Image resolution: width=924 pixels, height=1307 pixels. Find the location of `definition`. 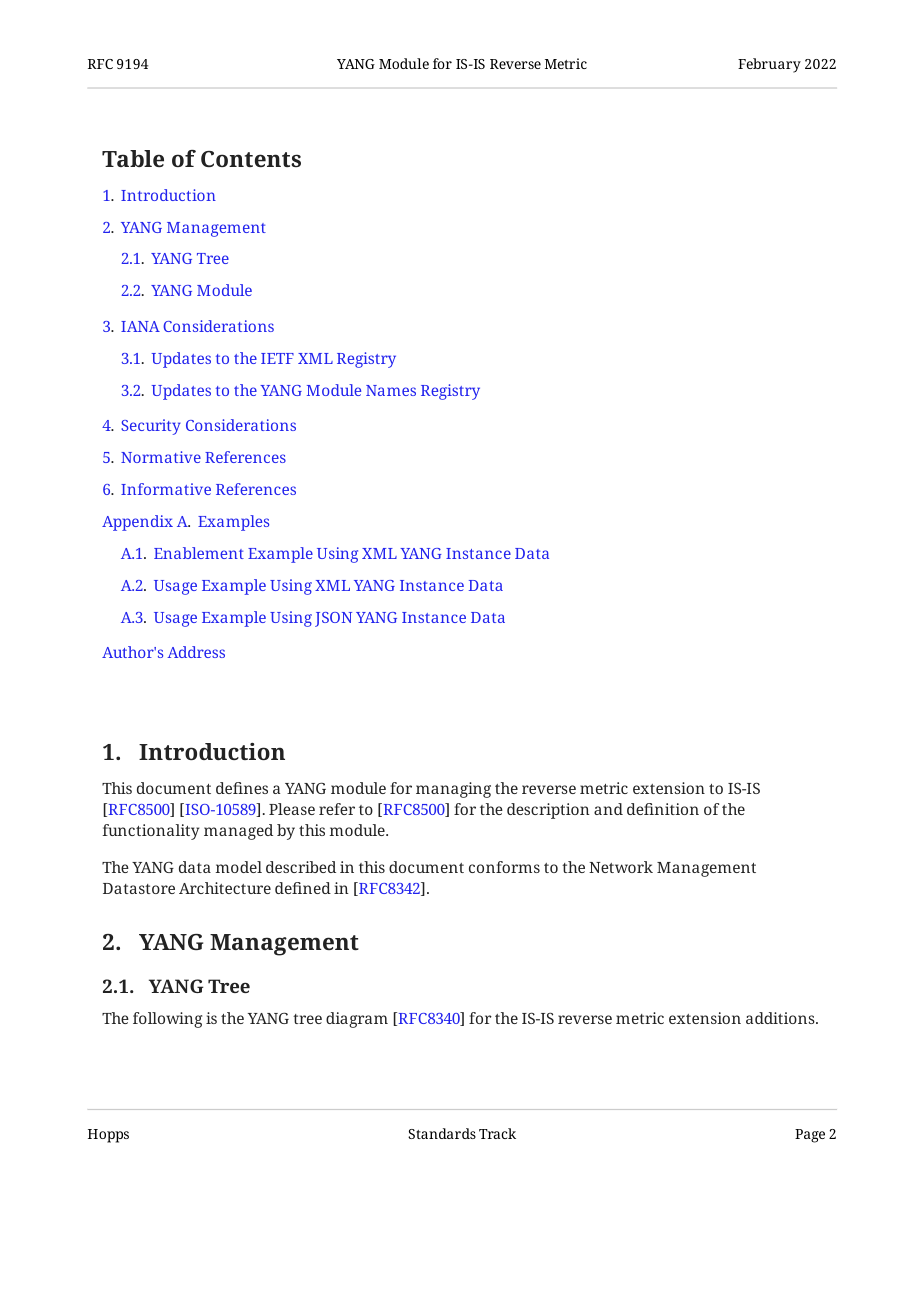

definition is located at coordinates (663, 809).
